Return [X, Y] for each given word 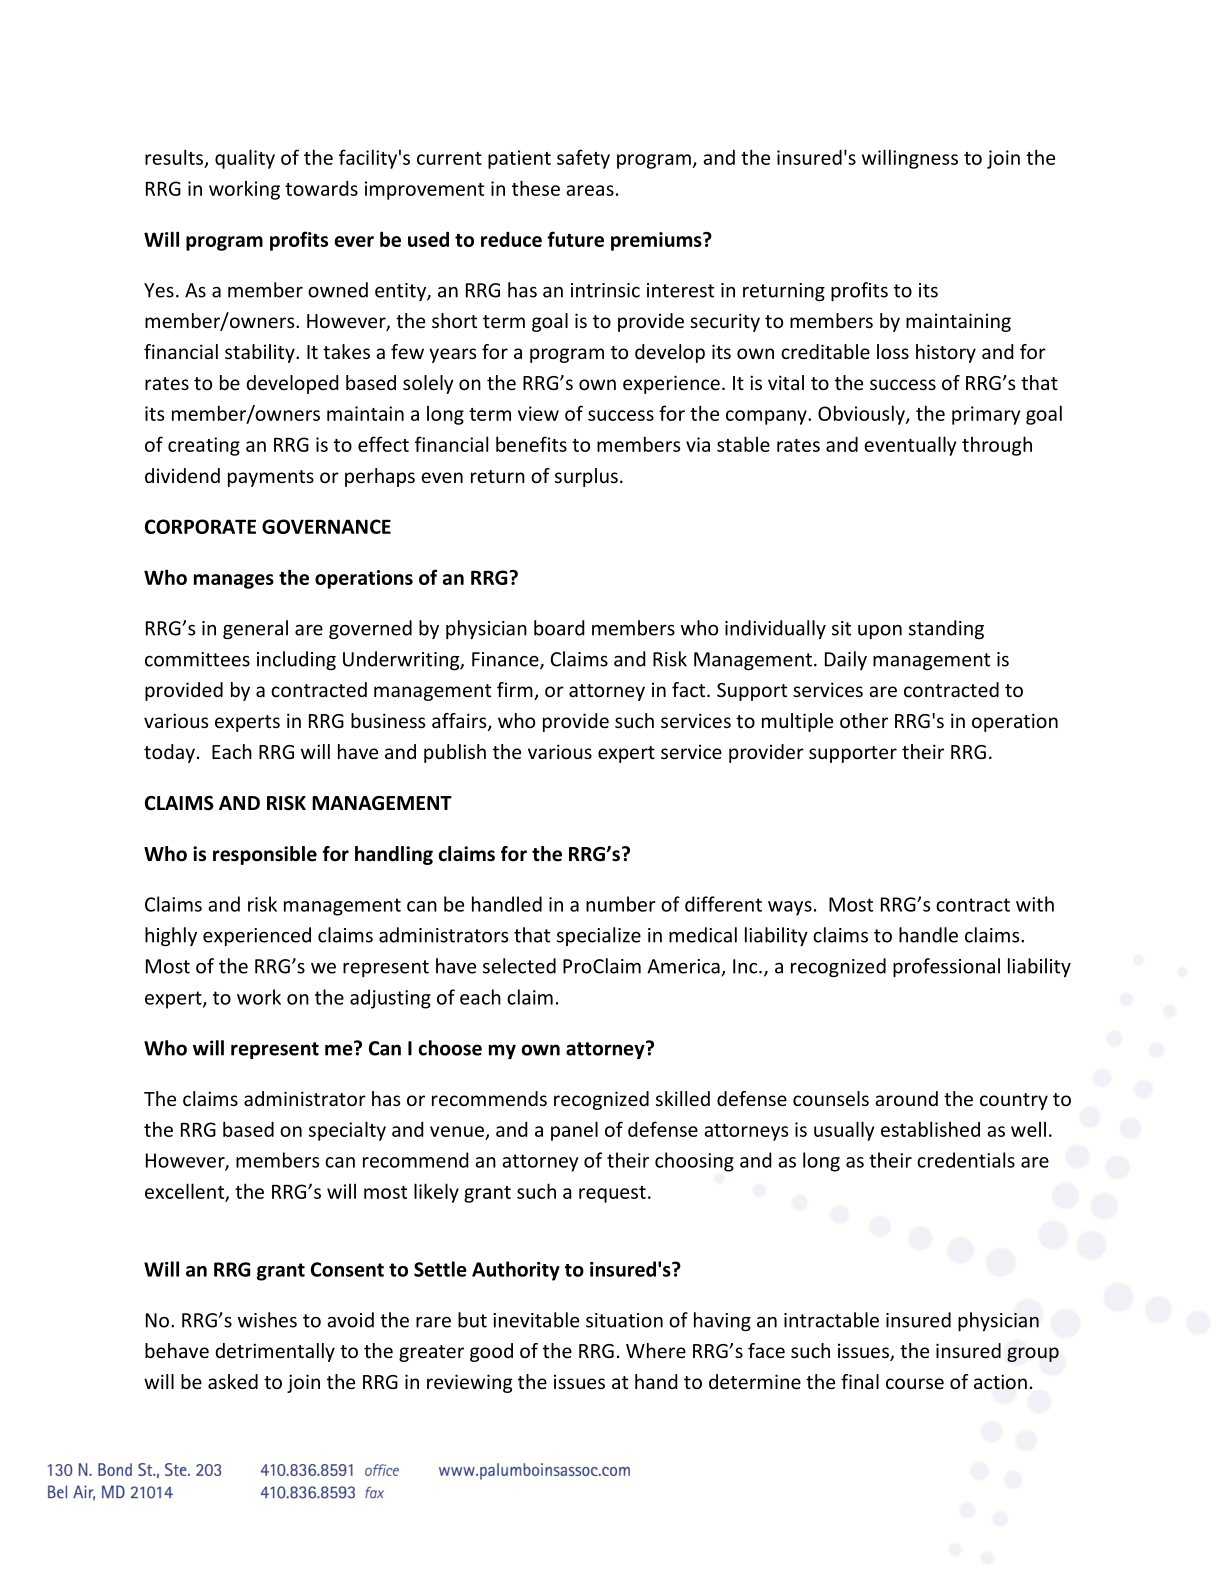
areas [590, 190]
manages [234, 581]
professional [946, 967]
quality [245, 159]
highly [171, 936]
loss [893, 351]
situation [624, 1320]
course [915, 1383]
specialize [599, 936]
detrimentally [275, 1352]
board [559, 628]
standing [946, 629]
